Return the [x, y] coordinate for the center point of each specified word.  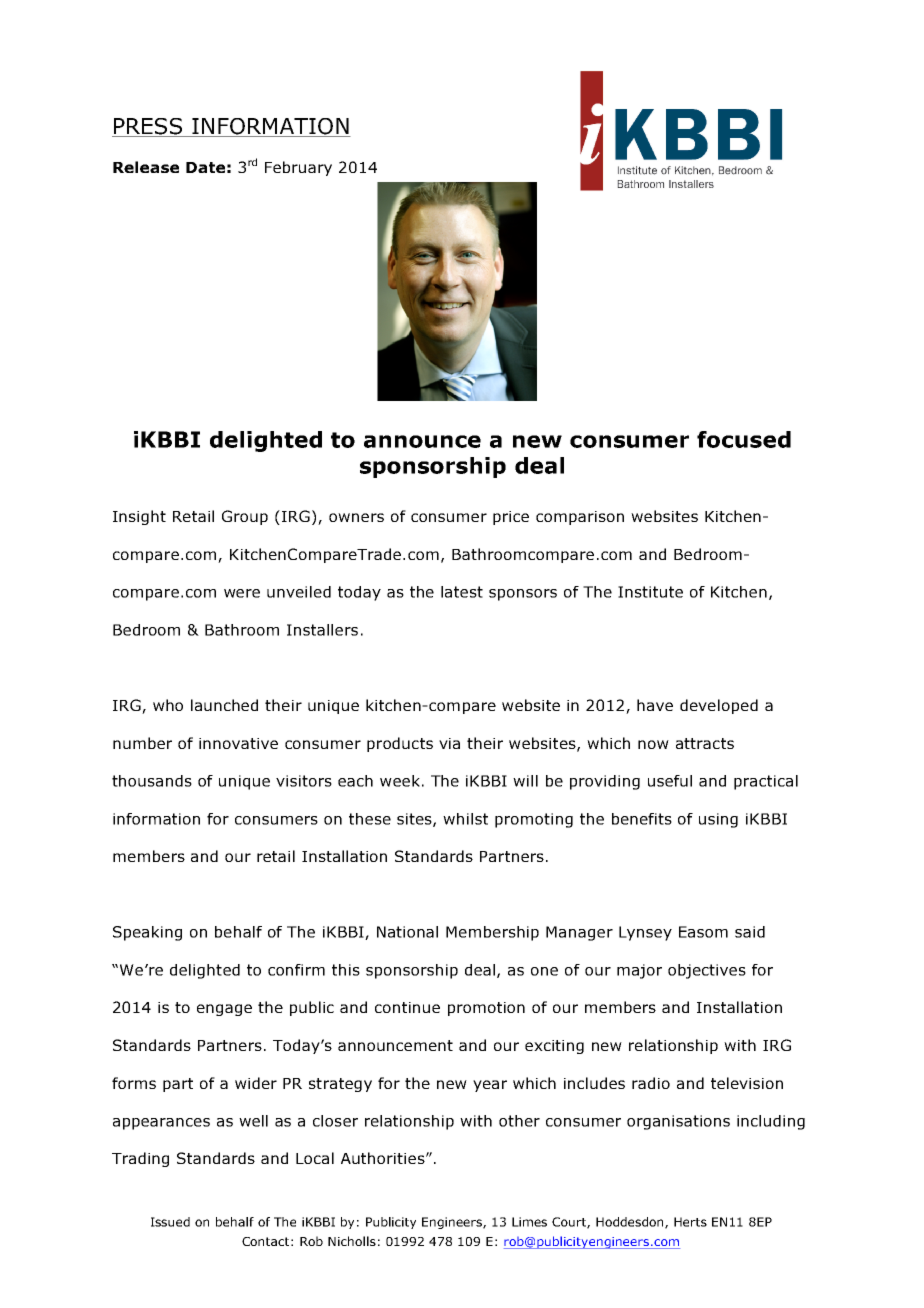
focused [744, 439]
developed [719, 706]
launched [224, 705]
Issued [170, 1222]
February [298, 168]
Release [146, 167]
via [449, 743]
